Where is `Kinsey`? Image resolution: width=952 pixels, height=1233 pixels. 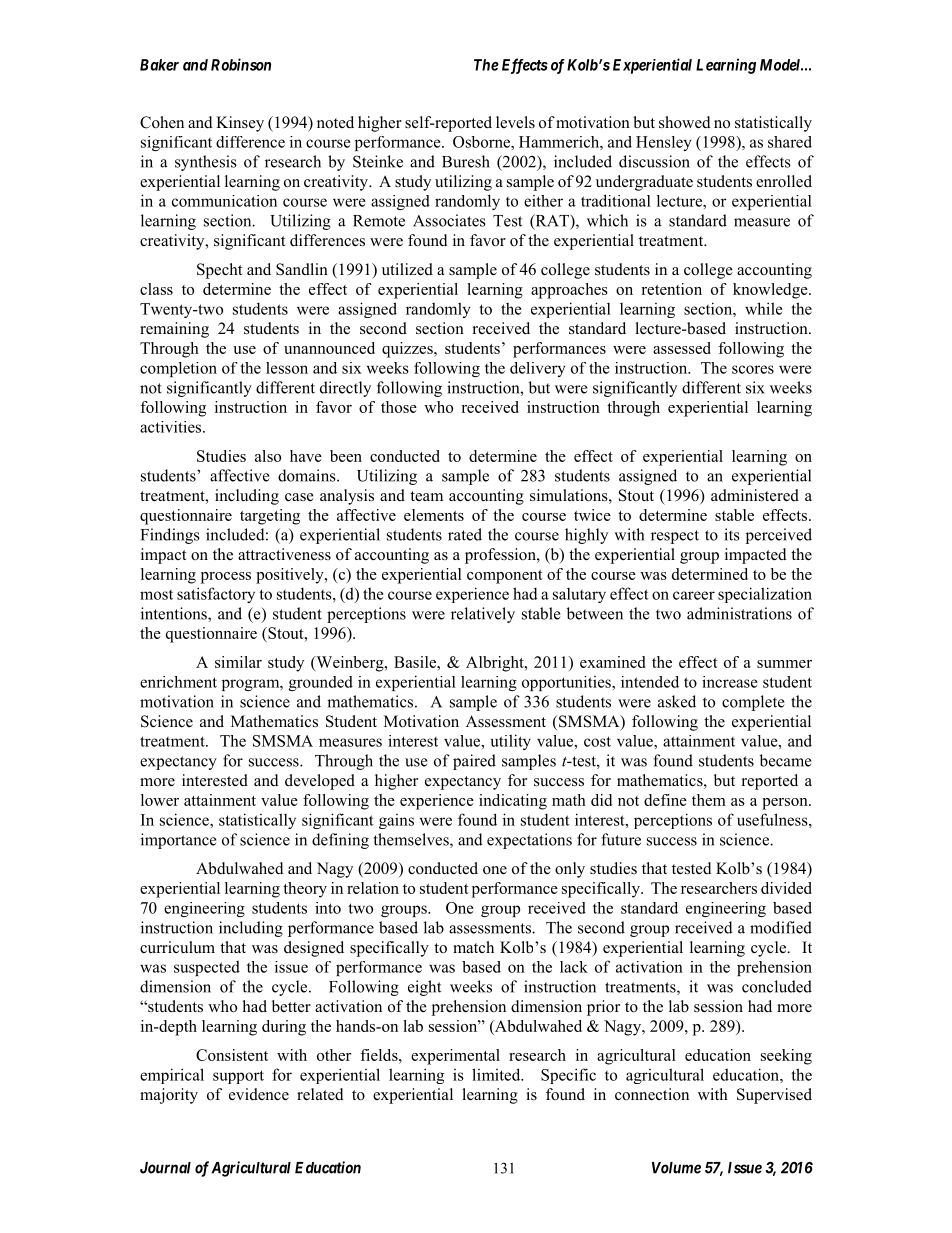 Kinsey is located at coordinates (240, 124).
